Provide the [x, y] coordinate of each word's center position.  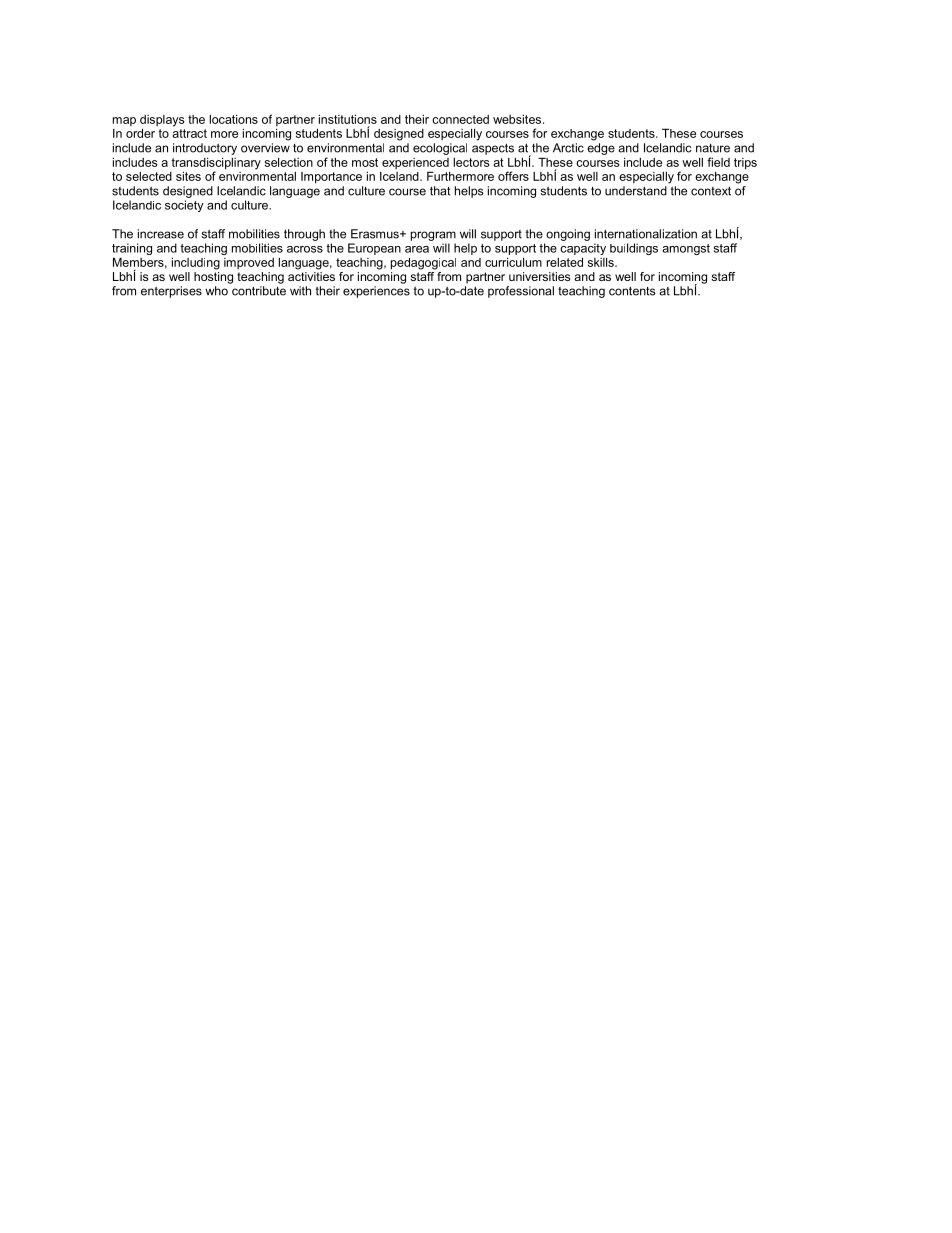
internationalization [646, 234]
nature [713, 148]
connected [460, 119]
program [433, 236]
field [718, 162]
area [417, 249]
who [216, 291]
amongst [686, 249]
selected [149, 176]
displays [162, 122]
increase [161, 234]
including [196, 264]
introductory [205, 149]
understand [636, 191]
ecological [440, 149]
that [440, 191]
